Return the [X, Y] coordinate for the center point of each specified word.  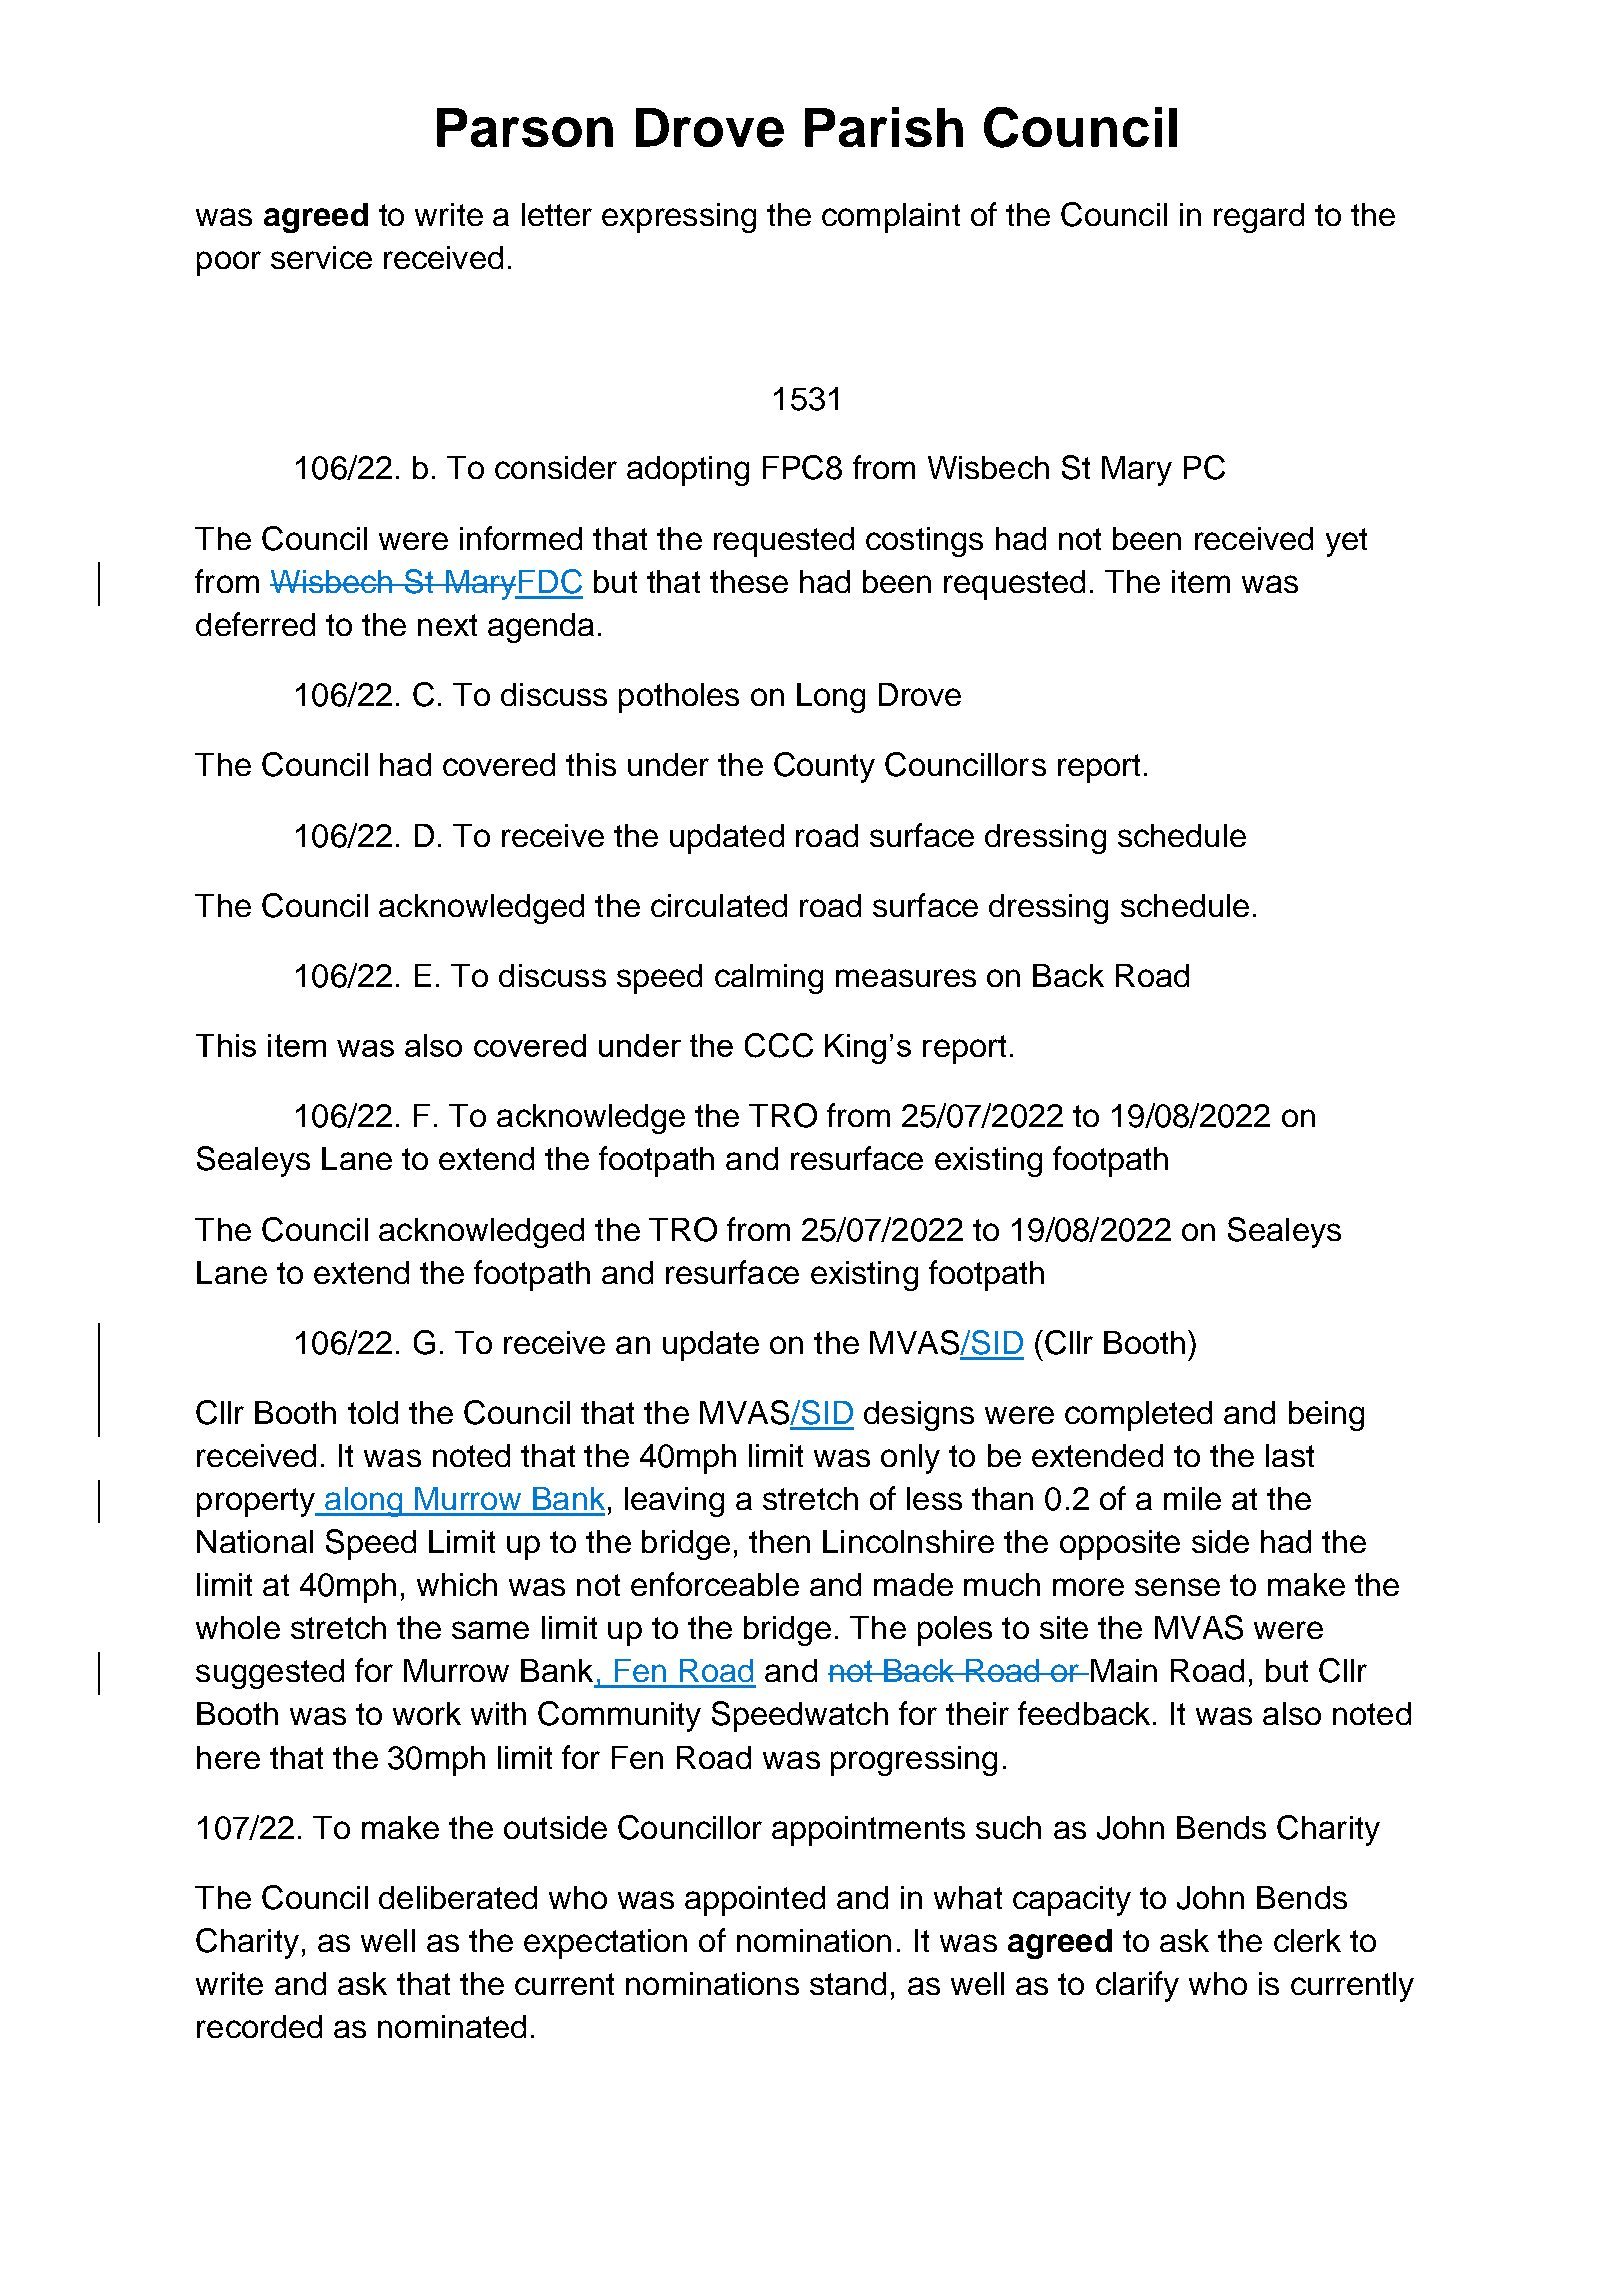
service [321, 257]
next [447, 625]
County [824, 767]
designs [919, 1416]
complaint [891, 218]
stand [848, 1983]
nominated [452, 2026]
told [373, 1412]
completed [1138, 1416]
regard [1259, 218]
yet [1346, 542]
